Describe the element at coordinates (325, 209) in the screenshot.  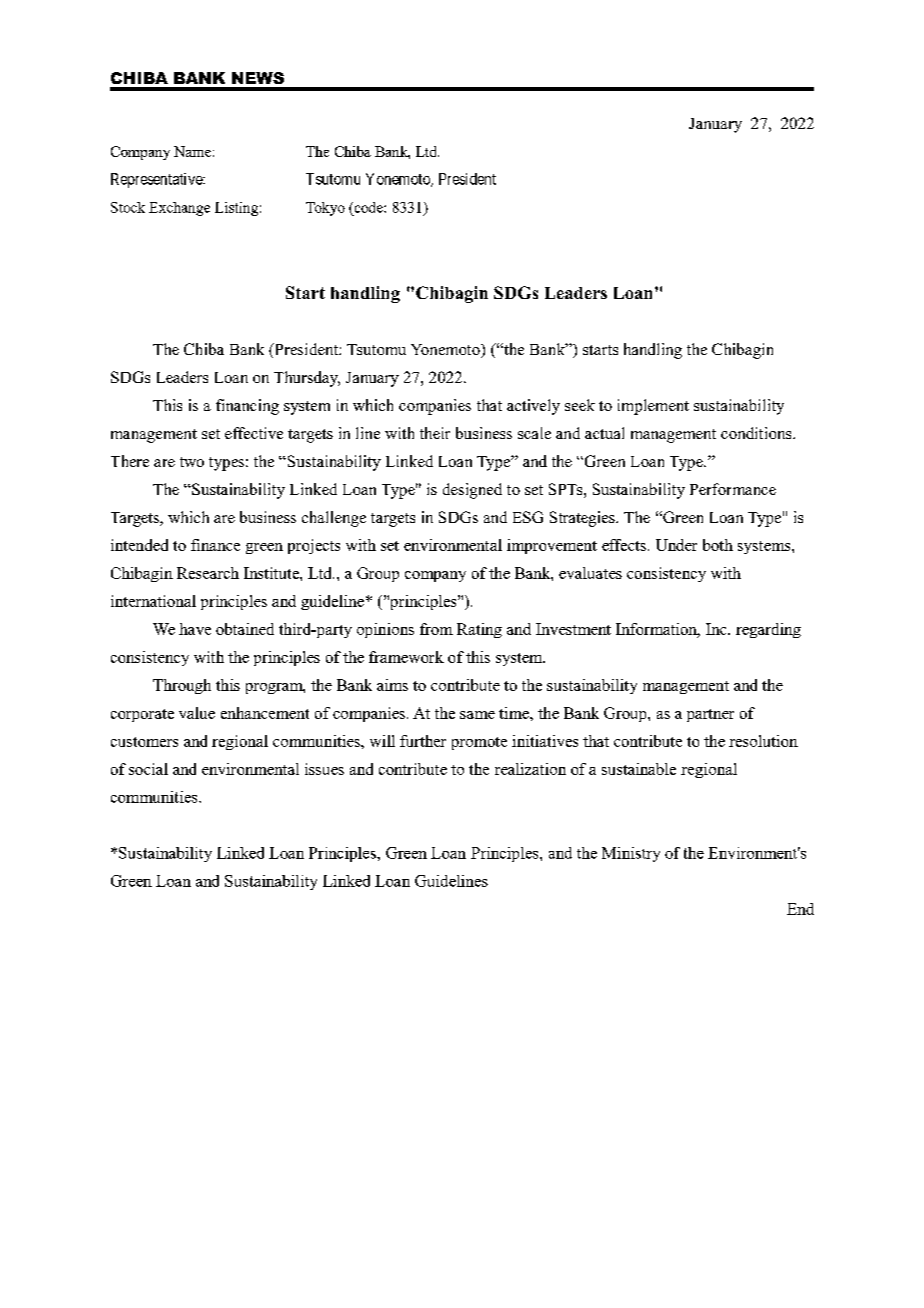
I see `Tokyo` at that location.
